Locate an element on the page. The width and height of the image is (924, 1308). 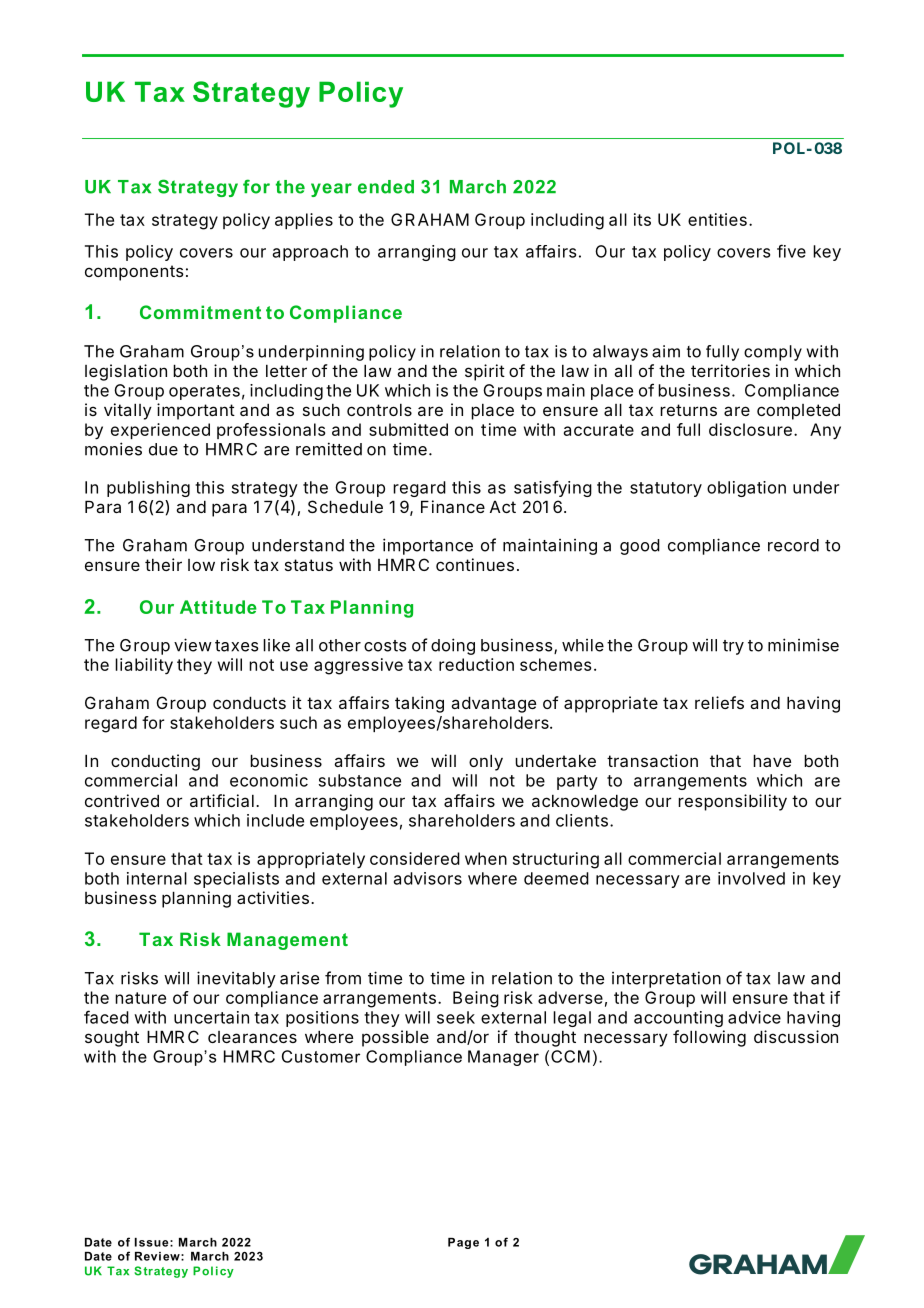
importance is located at coordinates (428, 546).
